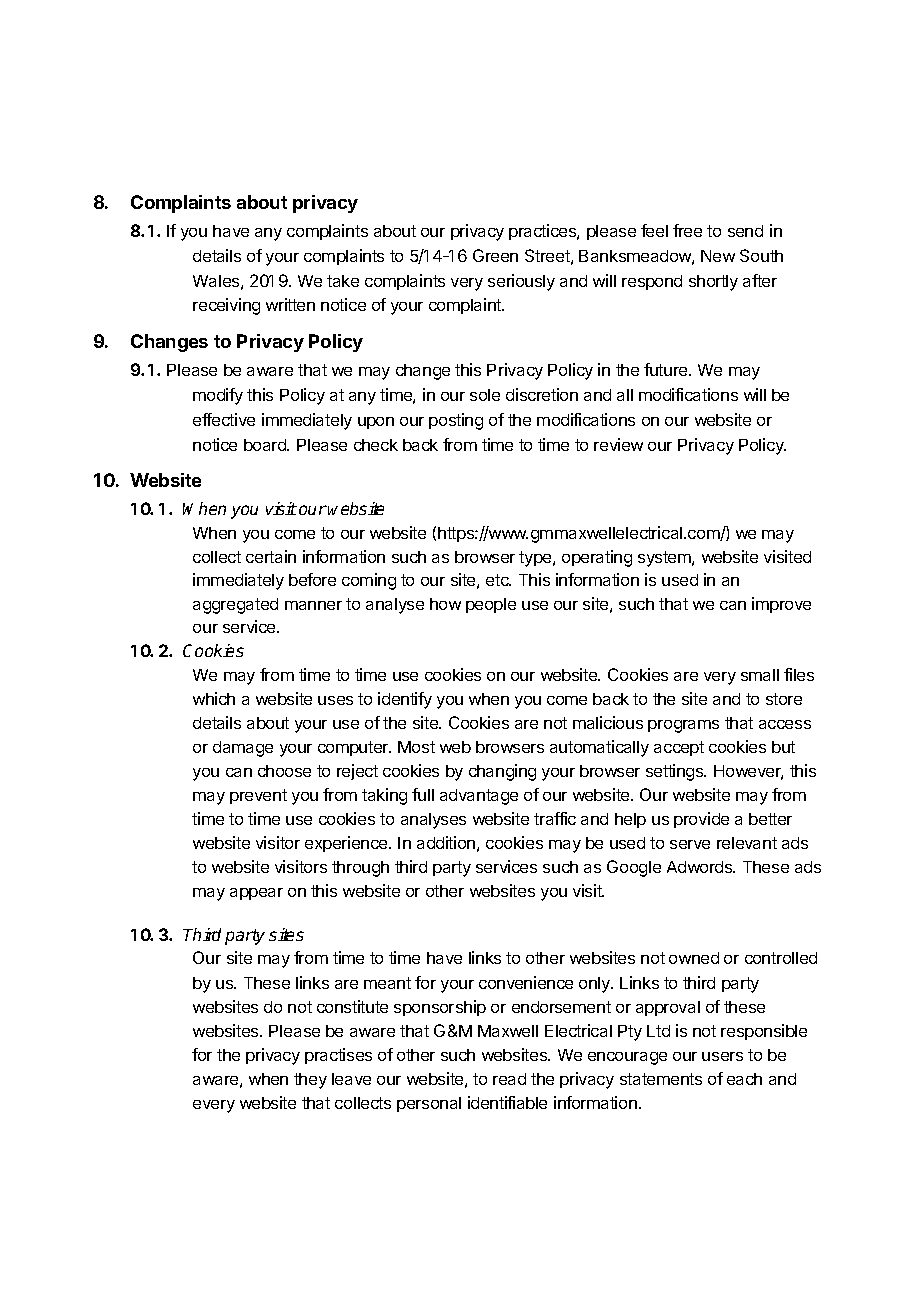 This screenshot has height=1308, width=924. I want to click on Green, so click(495, 255).
